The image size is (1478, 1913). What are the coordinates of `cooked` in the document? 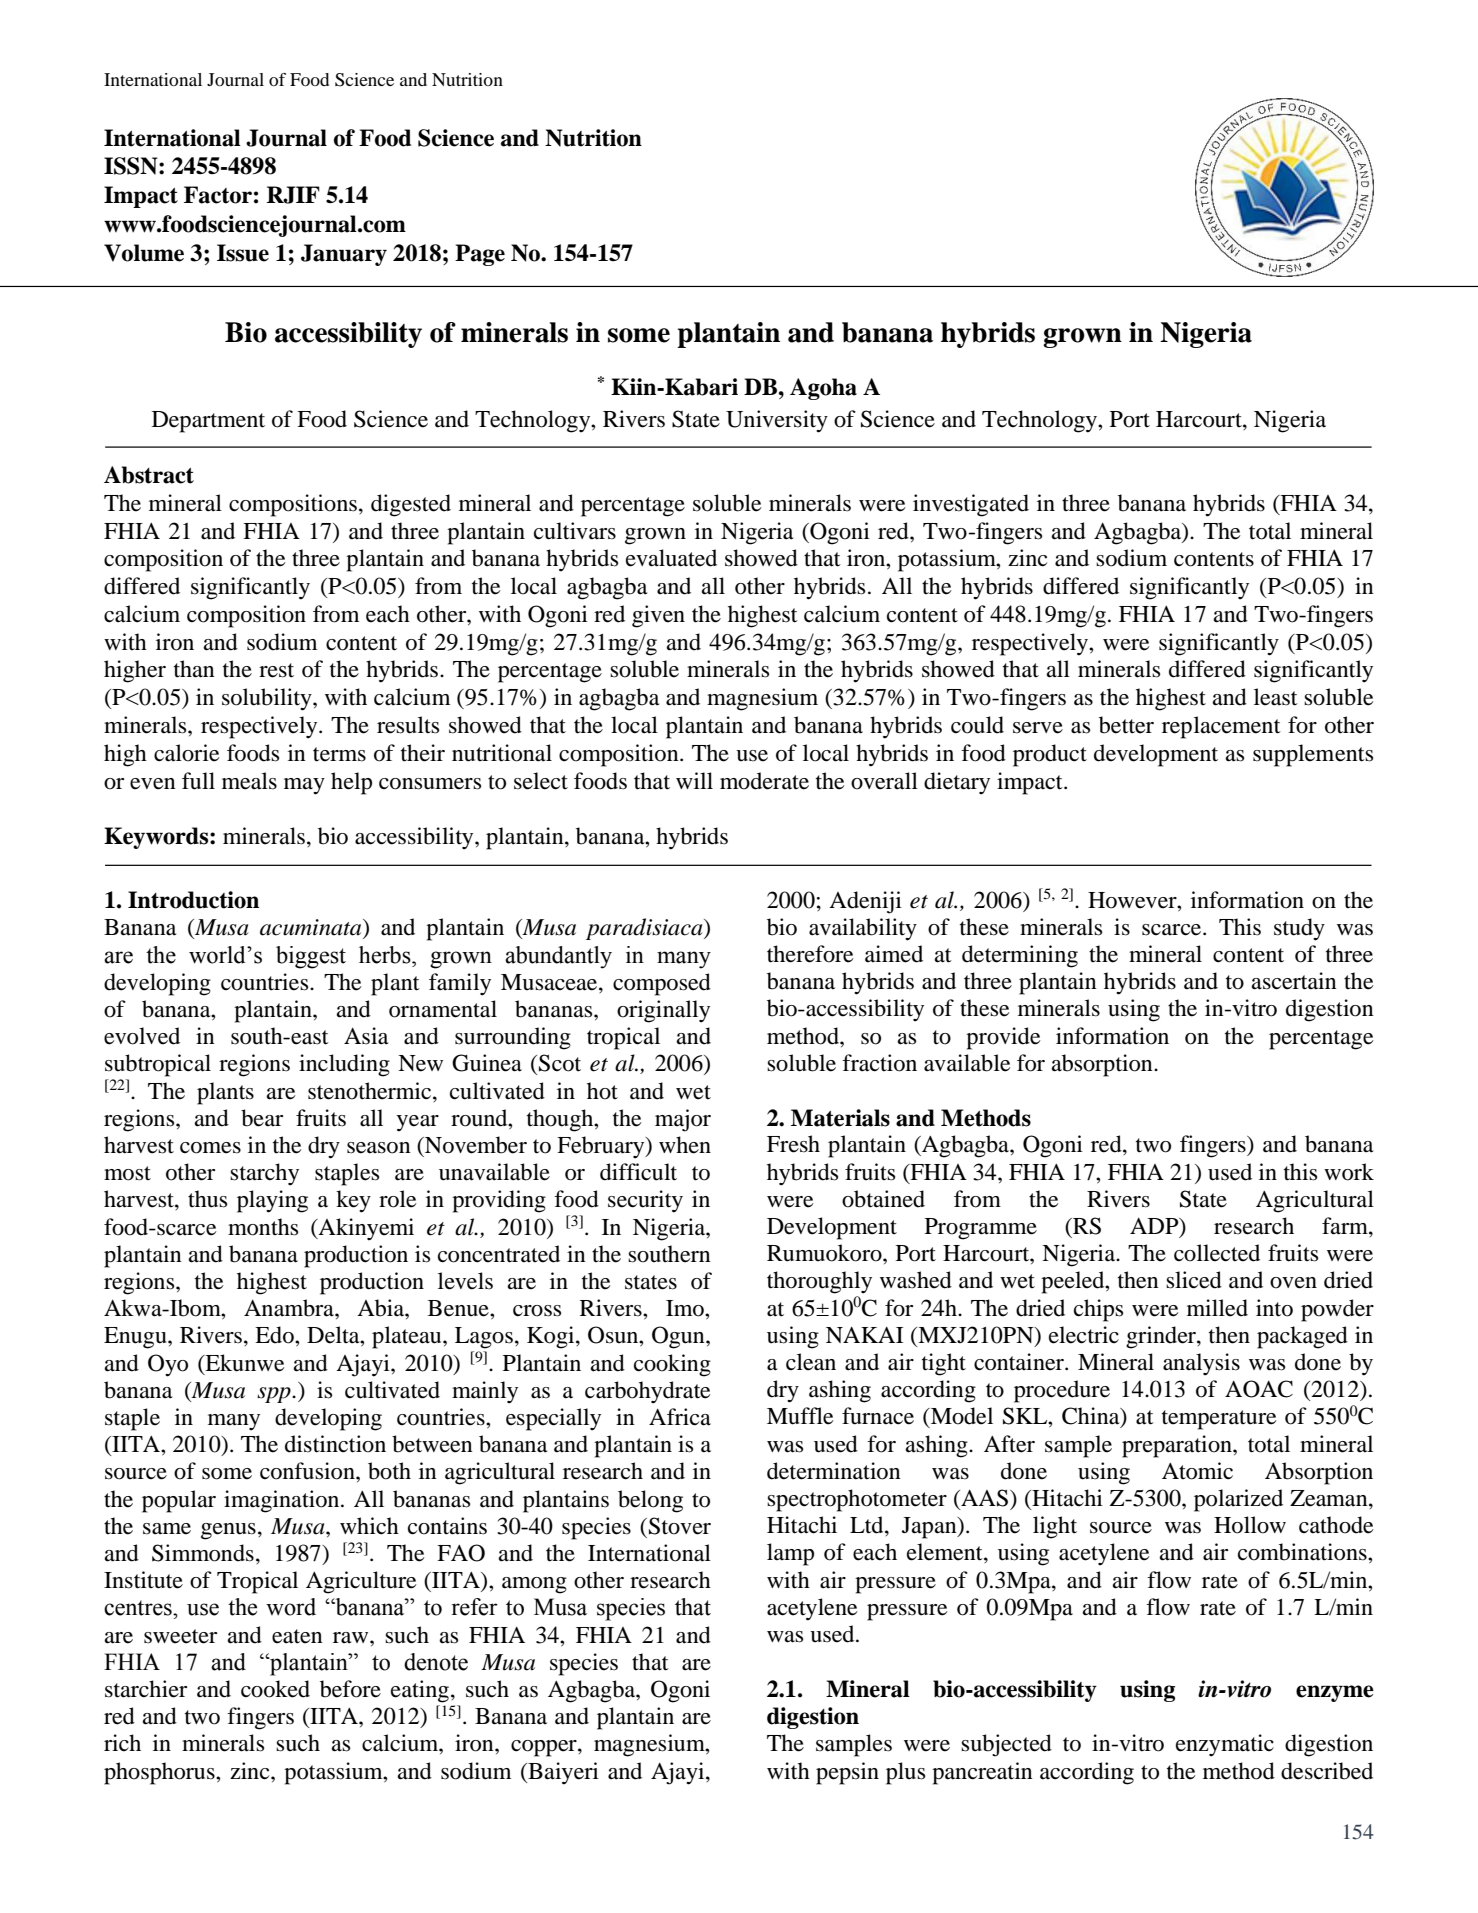 It's located at (275, 1689).
